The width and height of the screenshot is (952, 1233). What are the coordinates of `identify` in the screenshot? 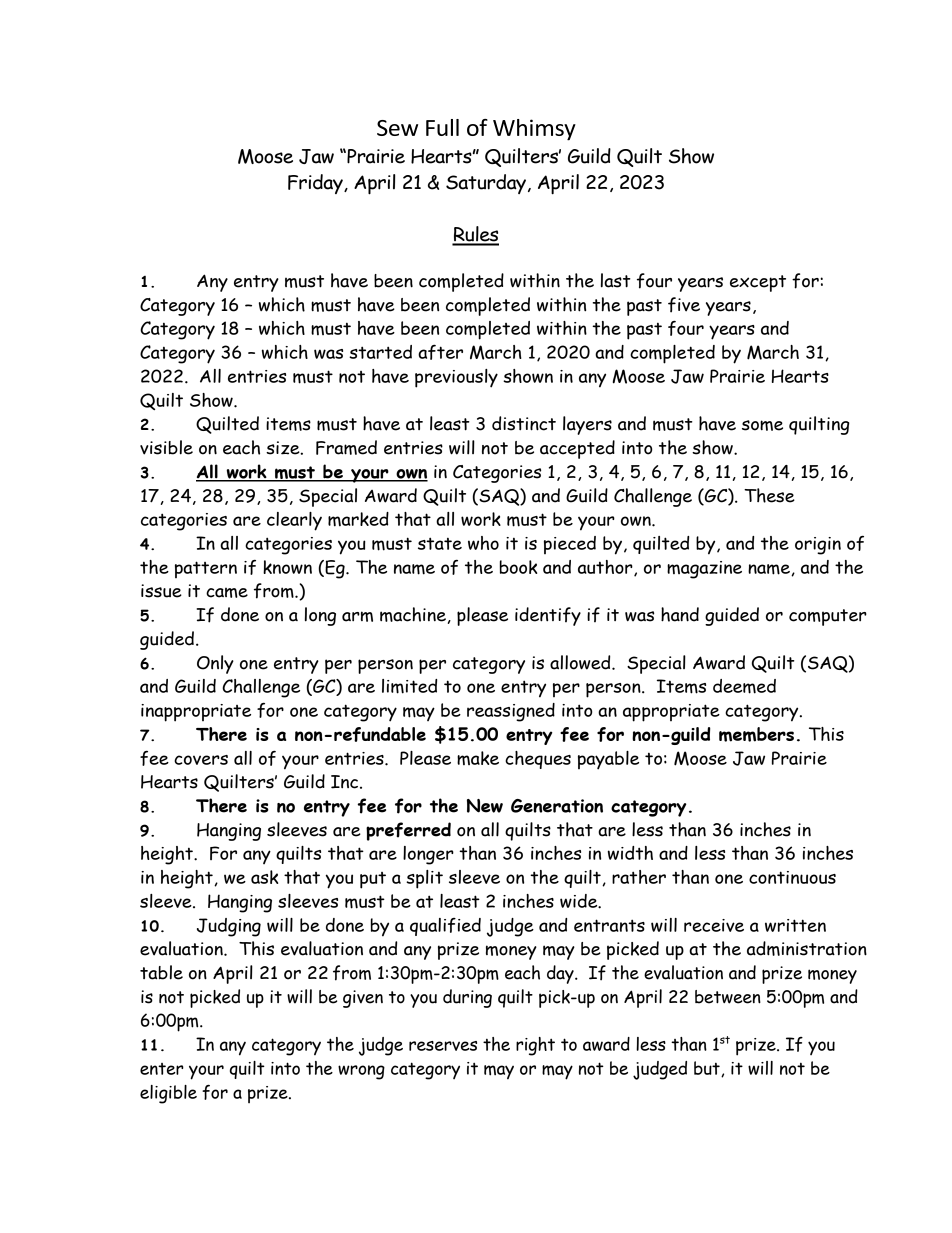 It's located at (548, 616).
